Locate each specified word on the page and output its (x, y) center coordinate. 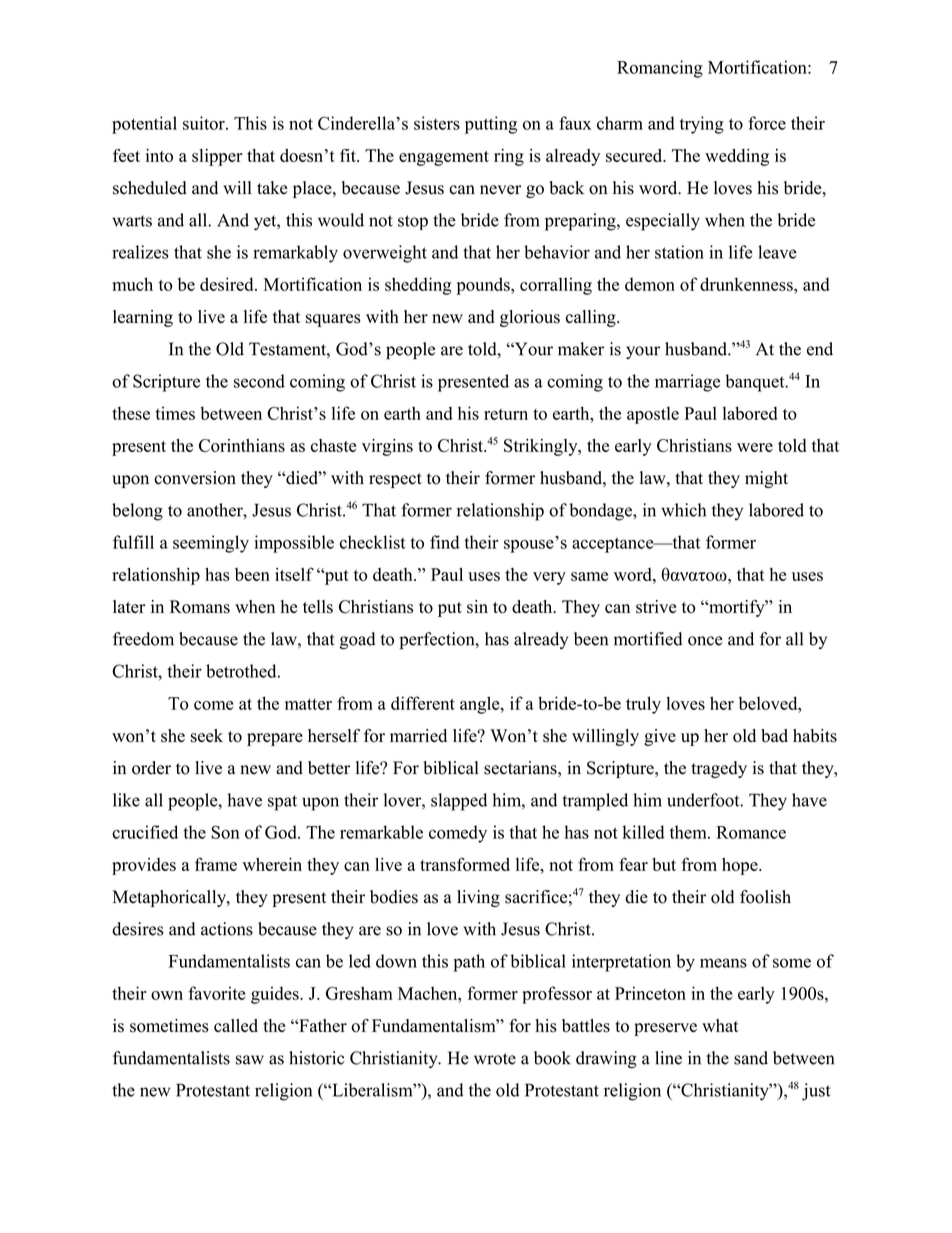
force (767, 123)
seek (207, 736)
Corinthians (242, 445)
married (418, 735)
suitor (205, 123)
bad (774, 736)
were (755, 447)
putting (491, 125)
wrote (495, 1059)
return (506, 414)
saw (250, 1060)
